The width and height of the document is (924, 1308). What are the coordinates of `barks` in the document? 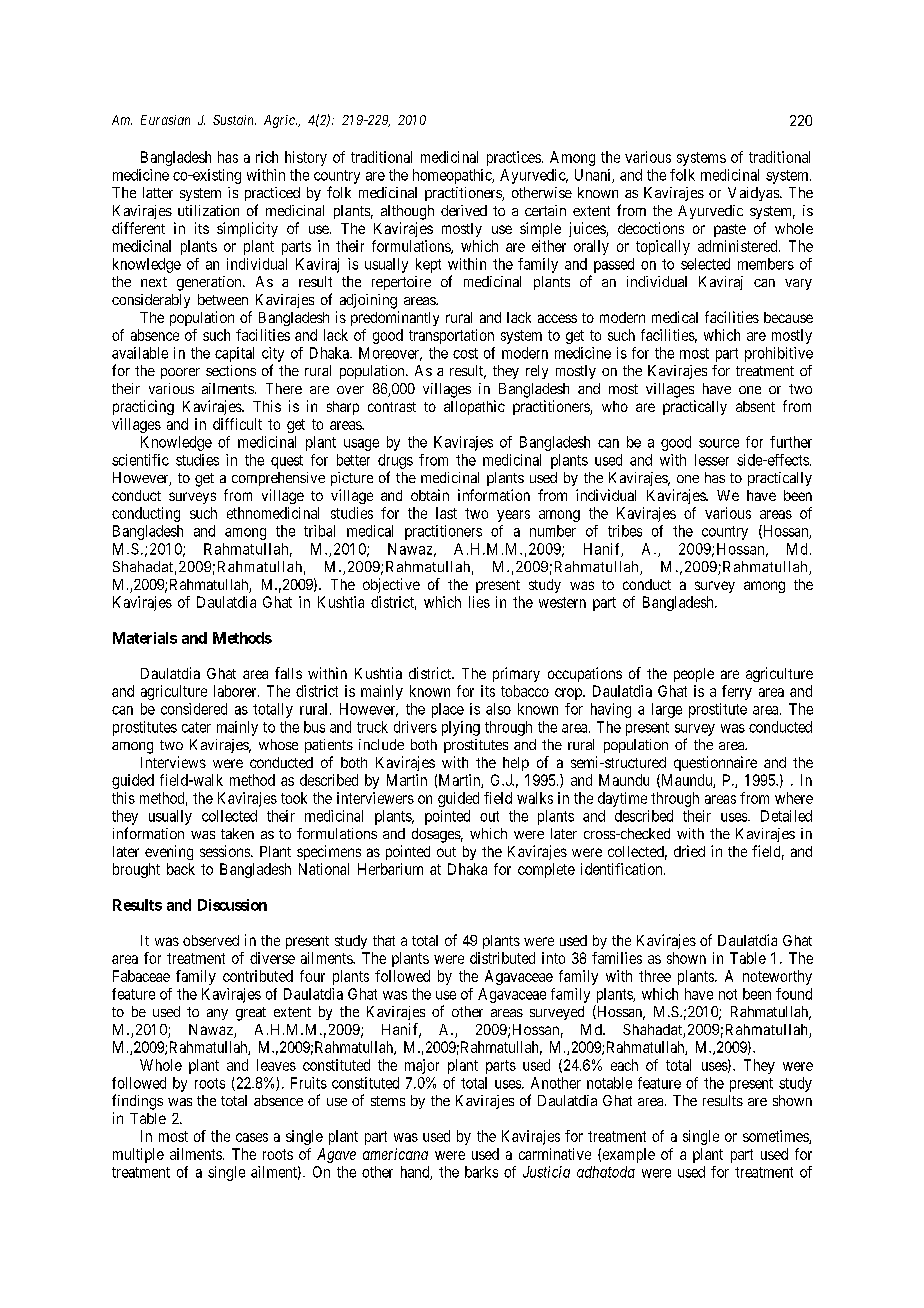 It's located at (481, 1172).
